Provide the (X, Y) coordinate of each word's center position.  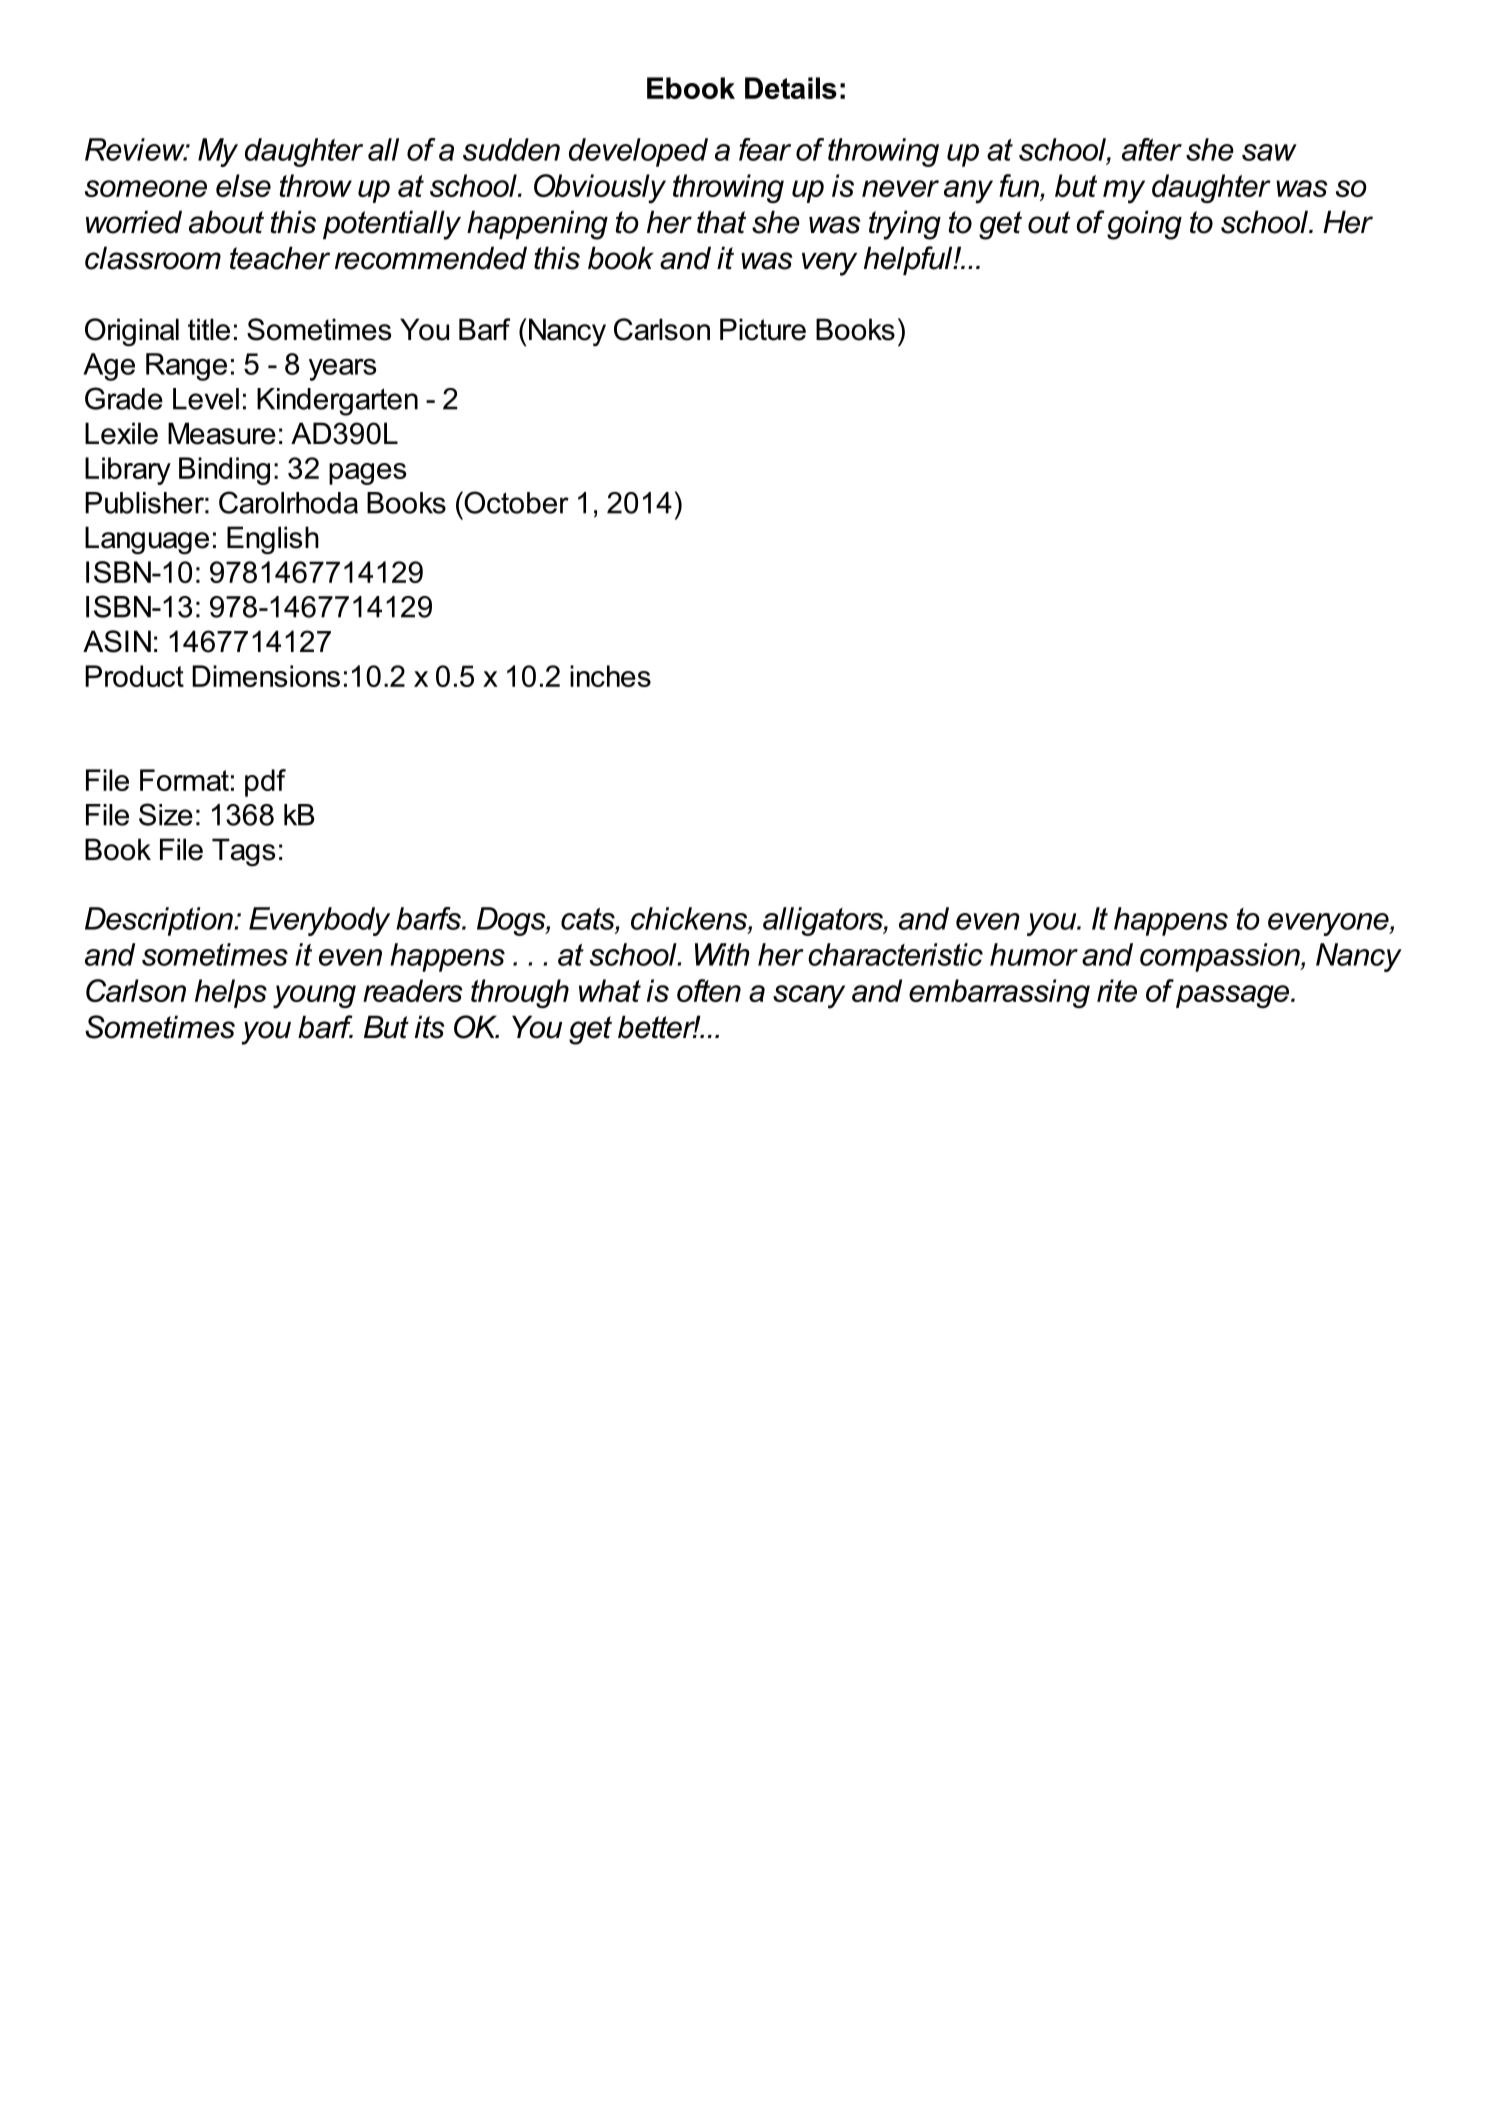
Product (134, 676)
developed (638, 152)
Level (206, 399)
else (243, 185)
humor (1034, 954)
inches (610, 676)
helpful (909, 260)
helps (231, 993)
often (709, 990)
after (1152, 149)
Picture (763, 329)
